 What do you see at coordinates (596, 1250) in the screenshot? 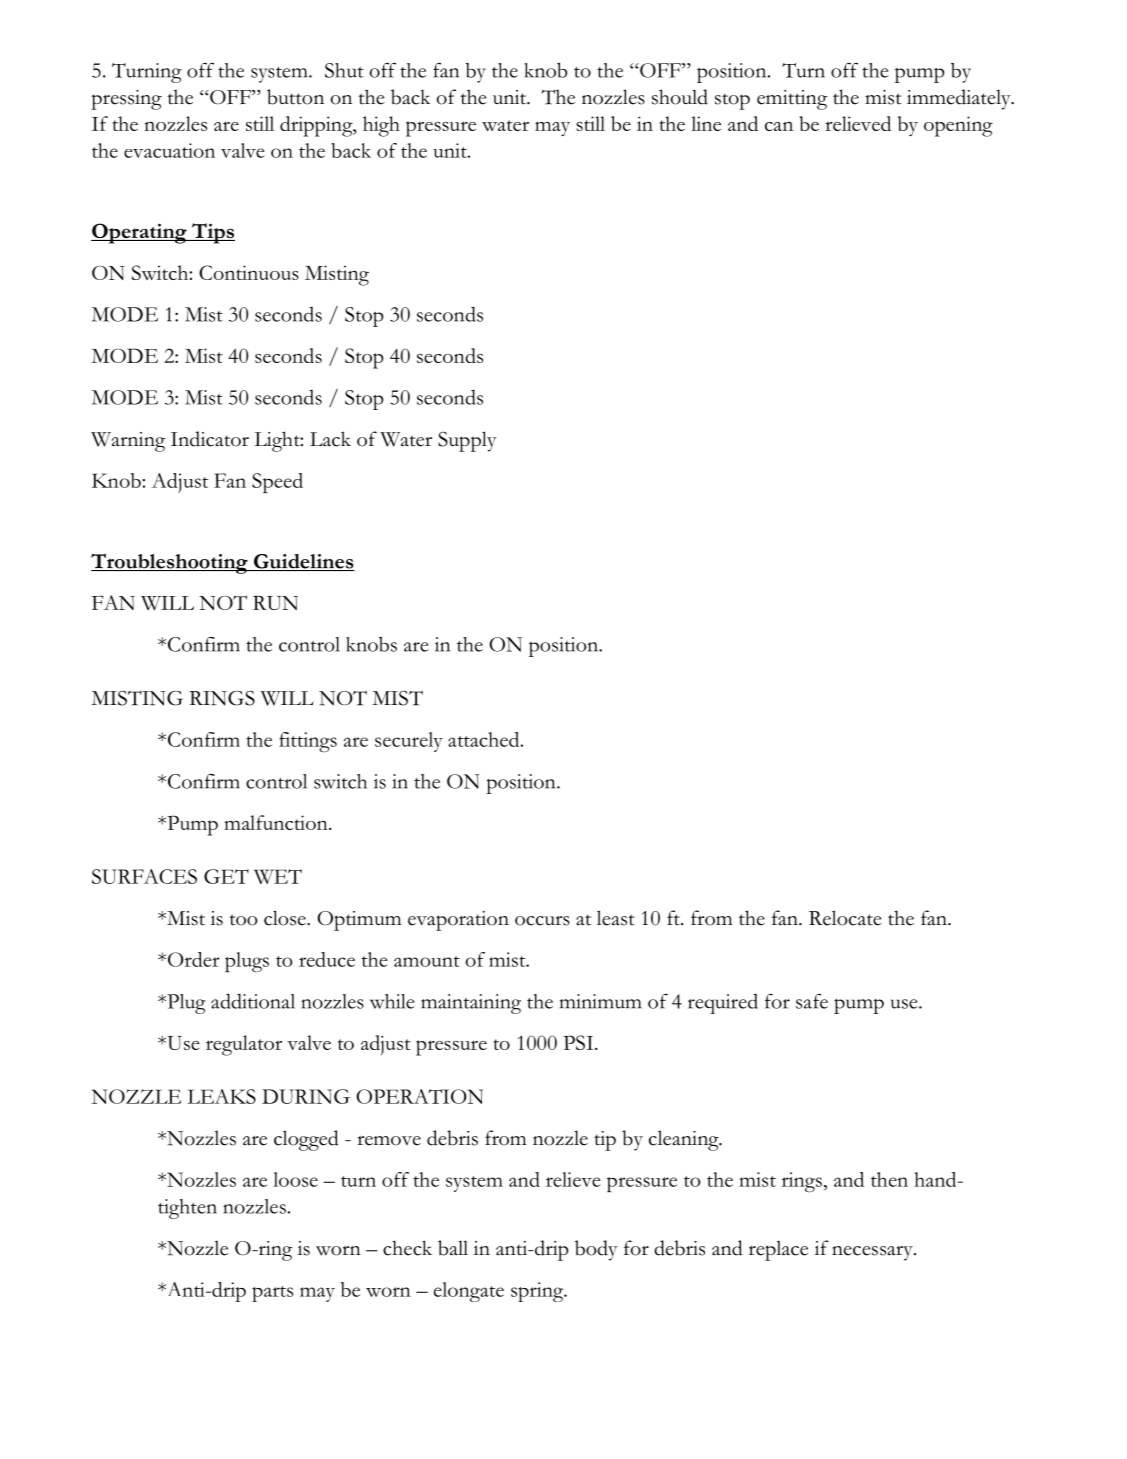
I see `body` at bounding box center [596, 1250].
